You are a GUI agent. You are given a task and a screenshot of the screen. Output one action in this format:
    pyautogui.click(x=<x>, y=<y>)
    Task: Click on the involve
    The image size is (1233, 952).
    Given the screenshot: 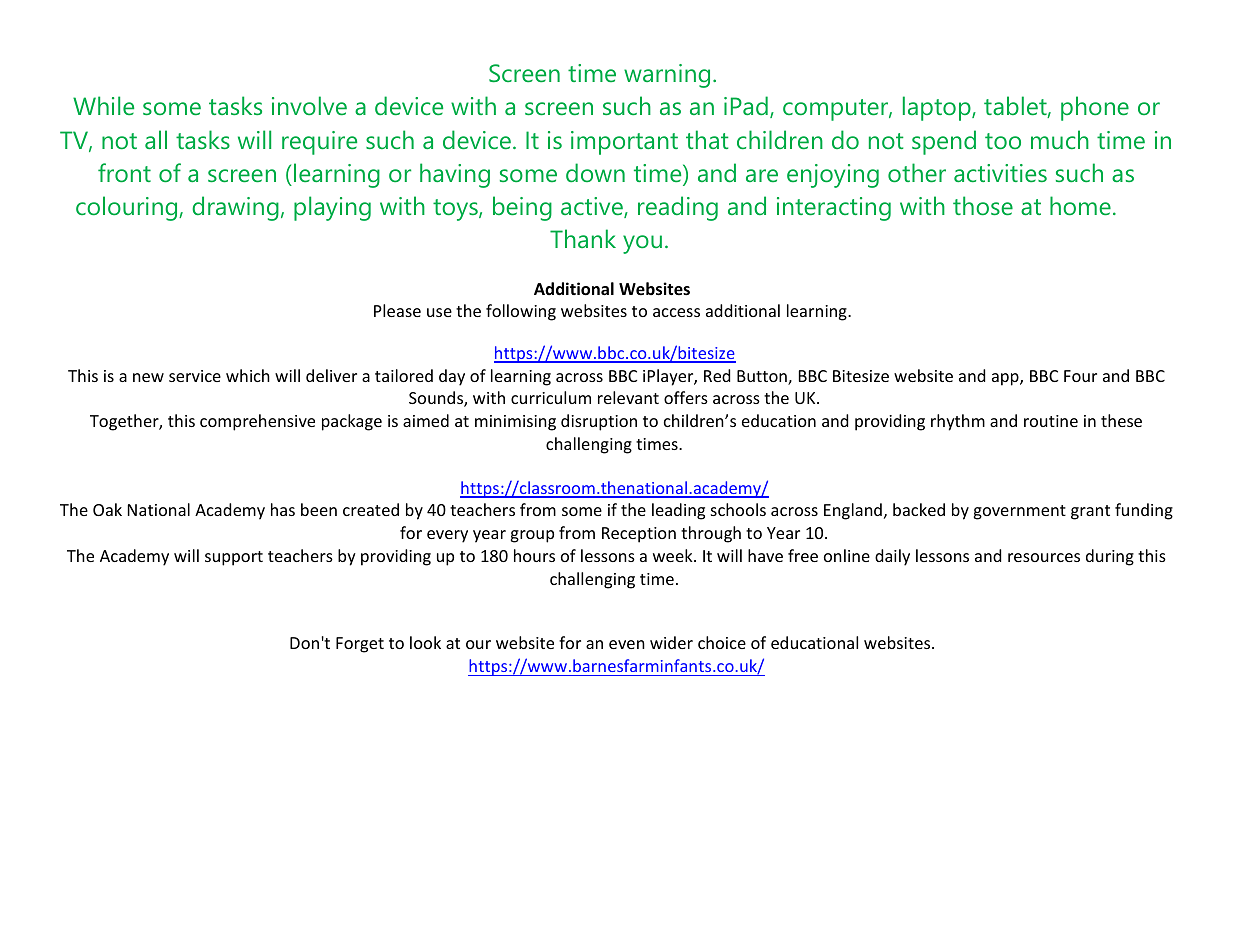 What is the action you would take?
    pyautogui.click(x=309, y=105)
